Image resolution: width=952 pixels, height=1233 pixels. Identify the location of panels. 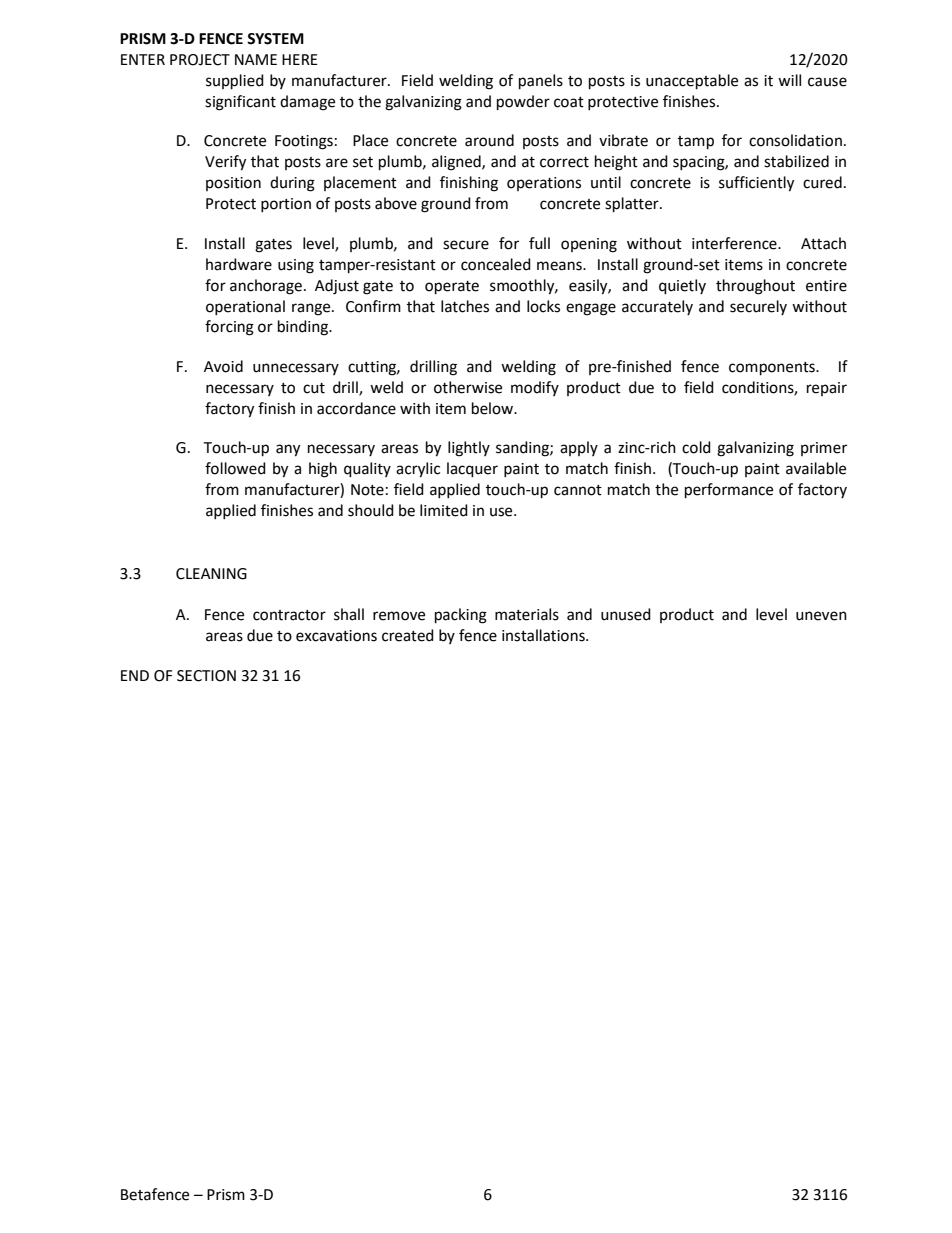
(541, 82).
